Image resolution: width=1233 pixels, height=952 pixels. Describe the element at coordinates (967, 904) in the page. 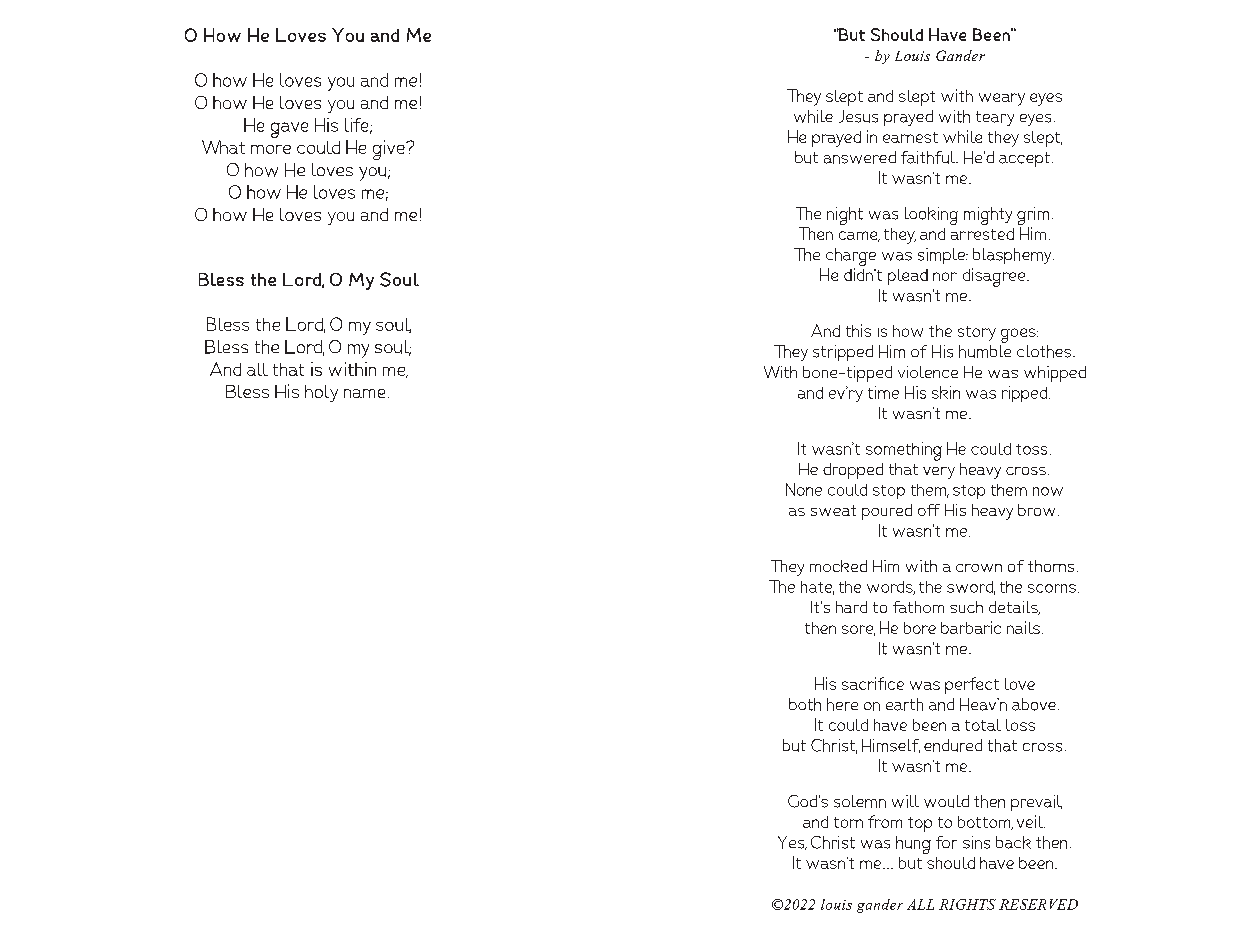

I see `RIGHTS` at that location.
